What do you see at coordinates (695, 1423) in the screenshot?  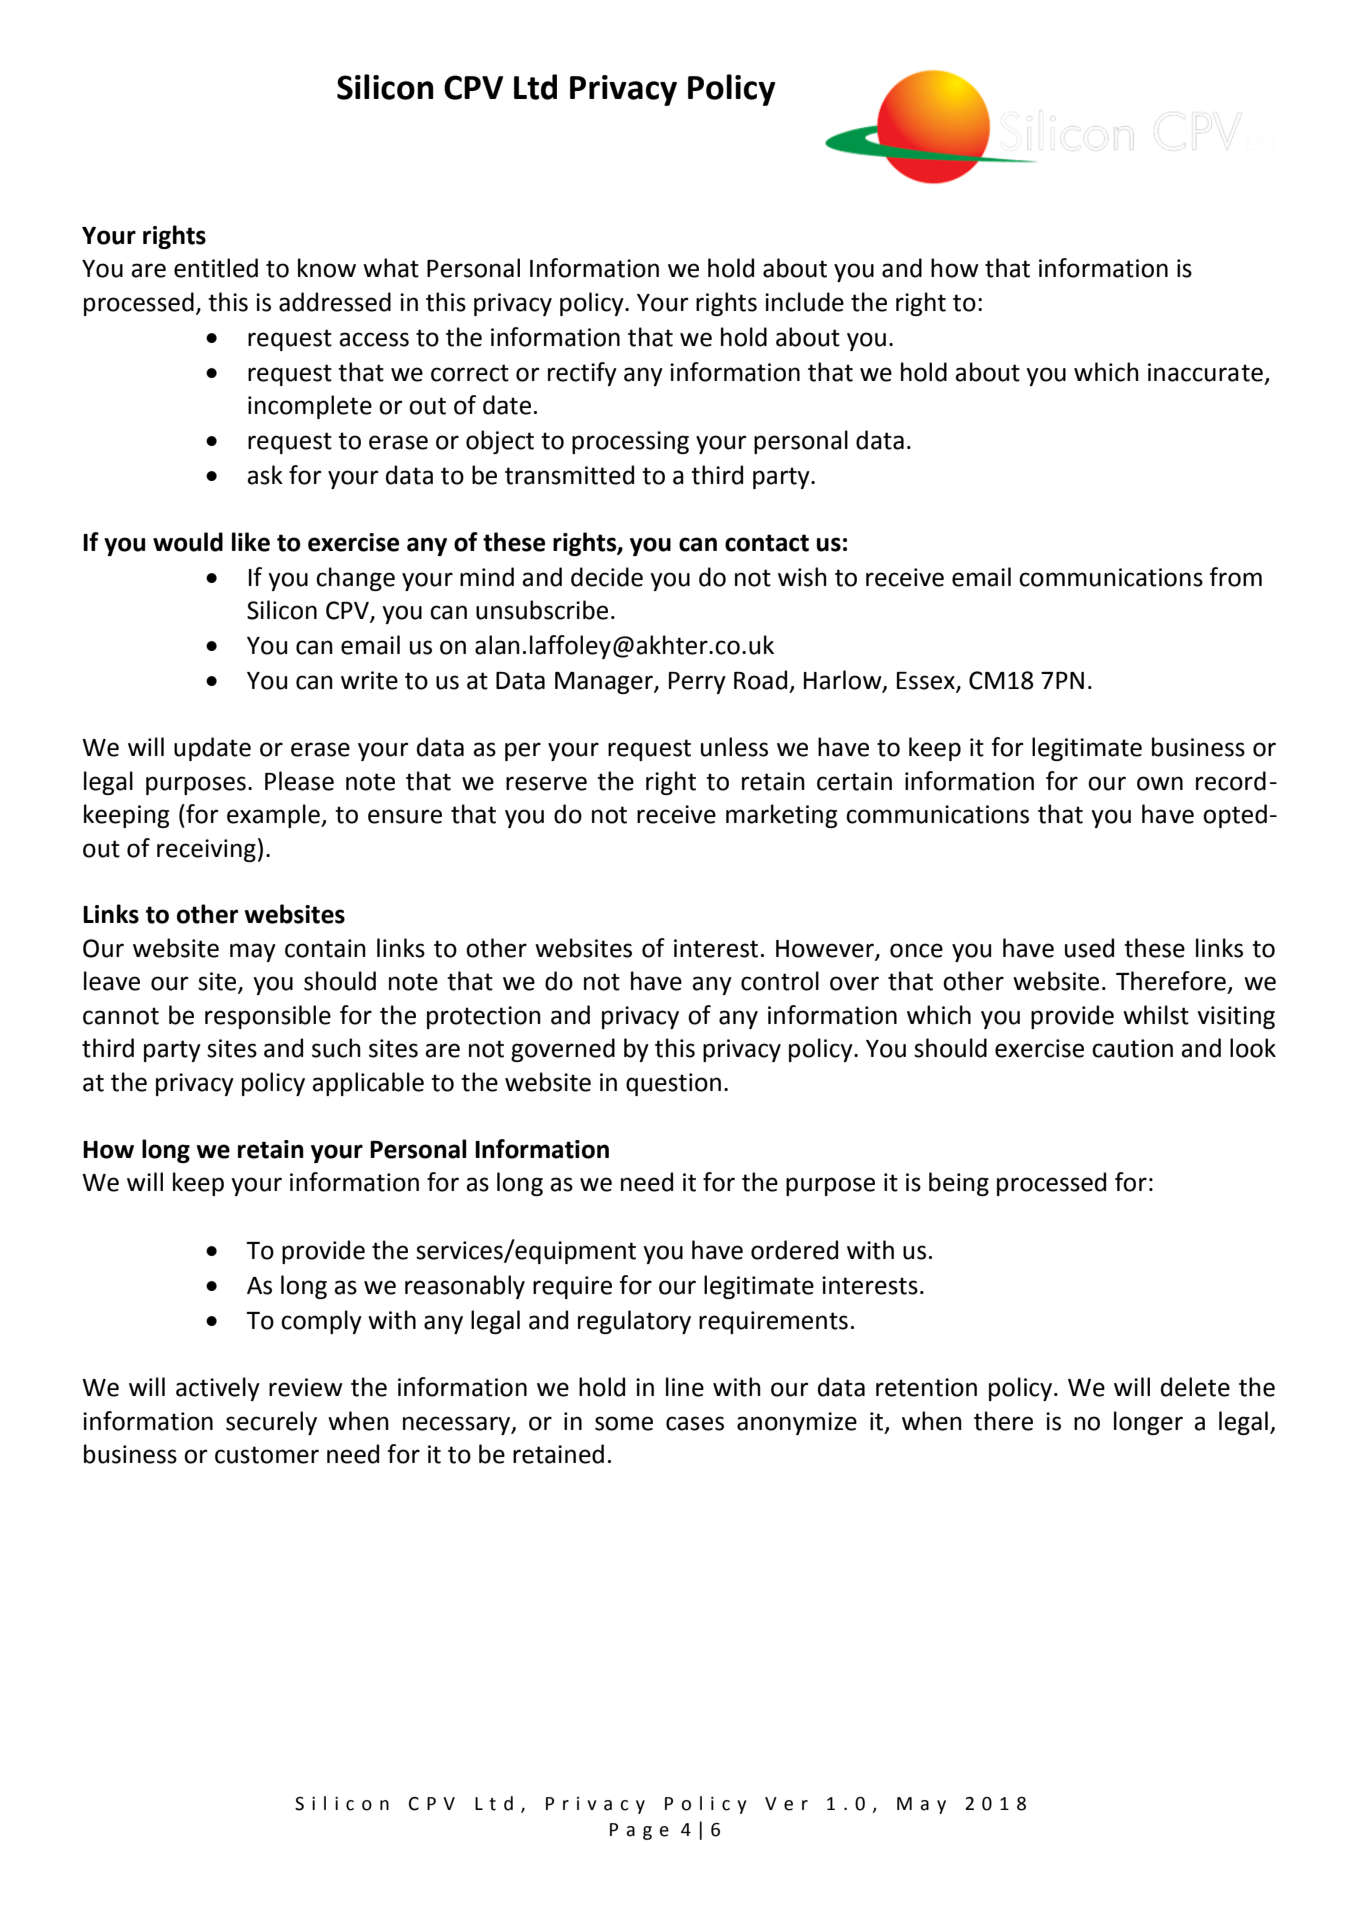 I see `cases` at bounding box center [695, 1423].
